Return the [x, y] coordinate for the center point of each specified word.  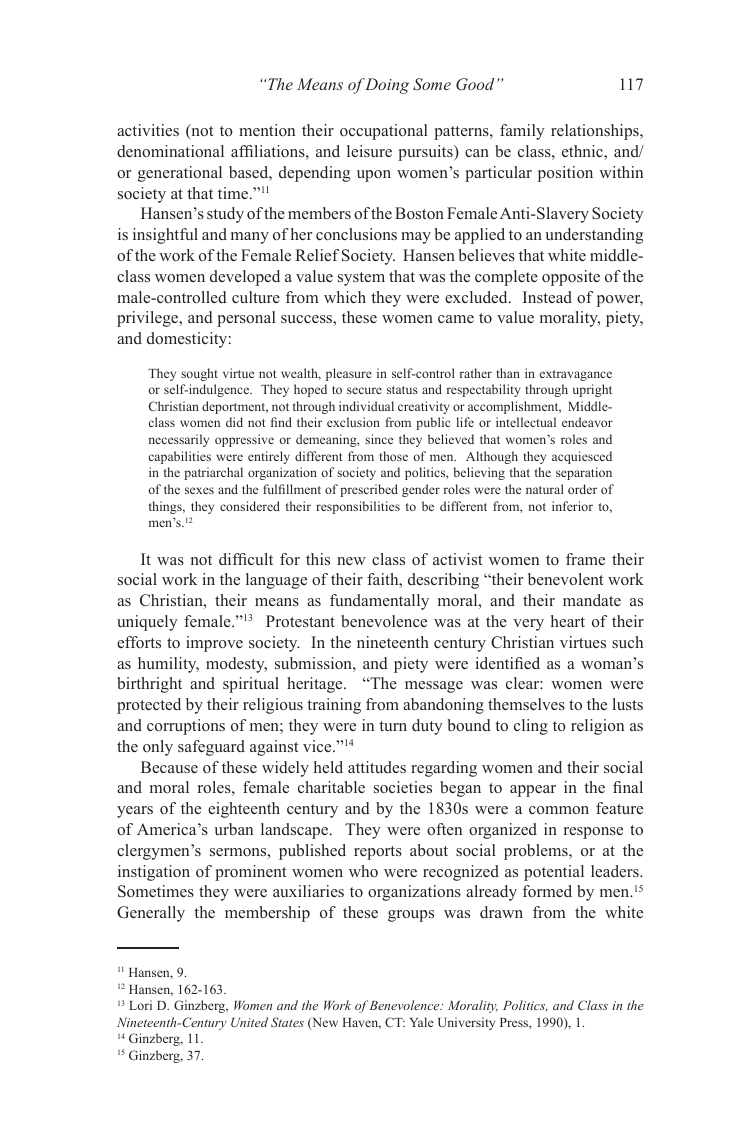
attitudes [377, 767]
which [345, 297]
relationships [596, 132]
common [559, 810]
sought [199, 374]
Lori [140, 1005]
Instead [547, 297]
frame [585, 559]
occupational [384, 132]
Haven [362, 1023]
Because [169, 767]
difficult [246, 559]
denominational [170, 151]
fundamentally [379, 602]
